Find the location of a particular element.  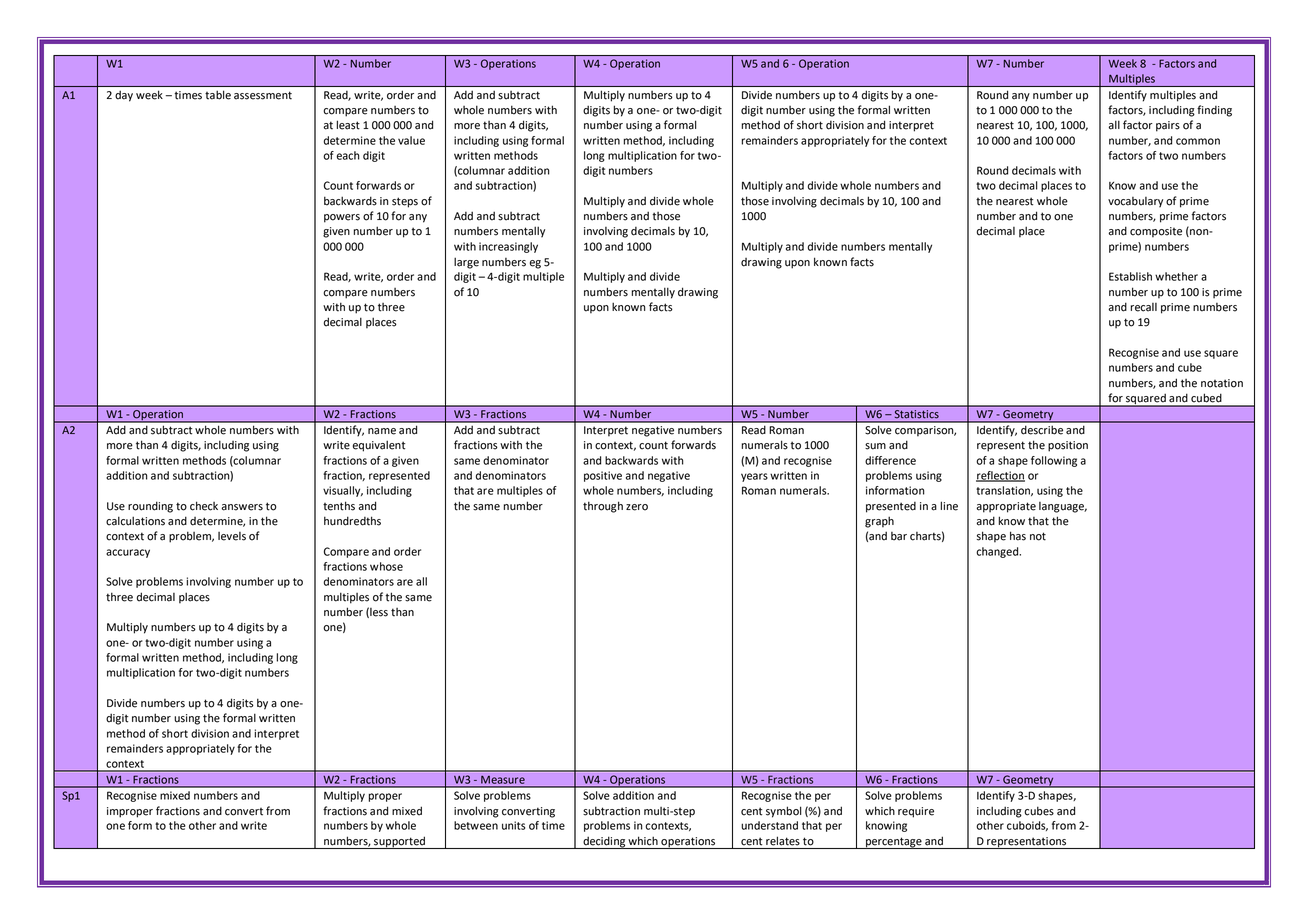

supported is located at coordinates (399, 842).
